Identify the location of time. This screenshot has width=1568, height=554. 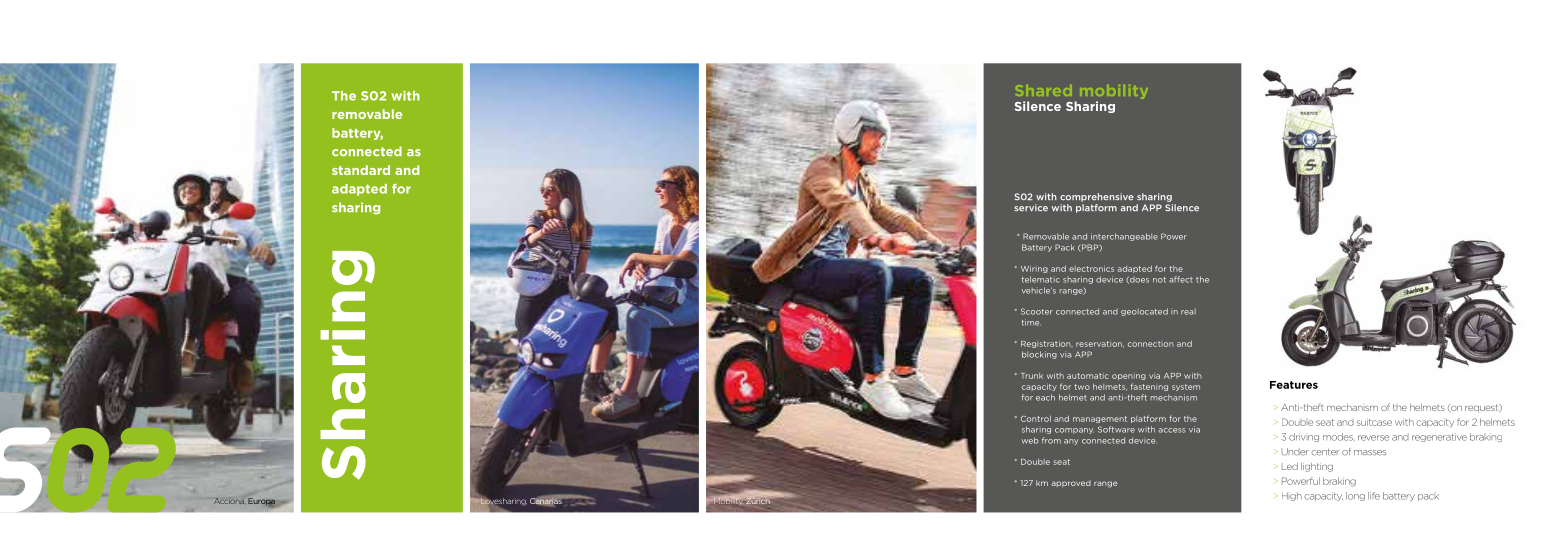
(1031, 322).
